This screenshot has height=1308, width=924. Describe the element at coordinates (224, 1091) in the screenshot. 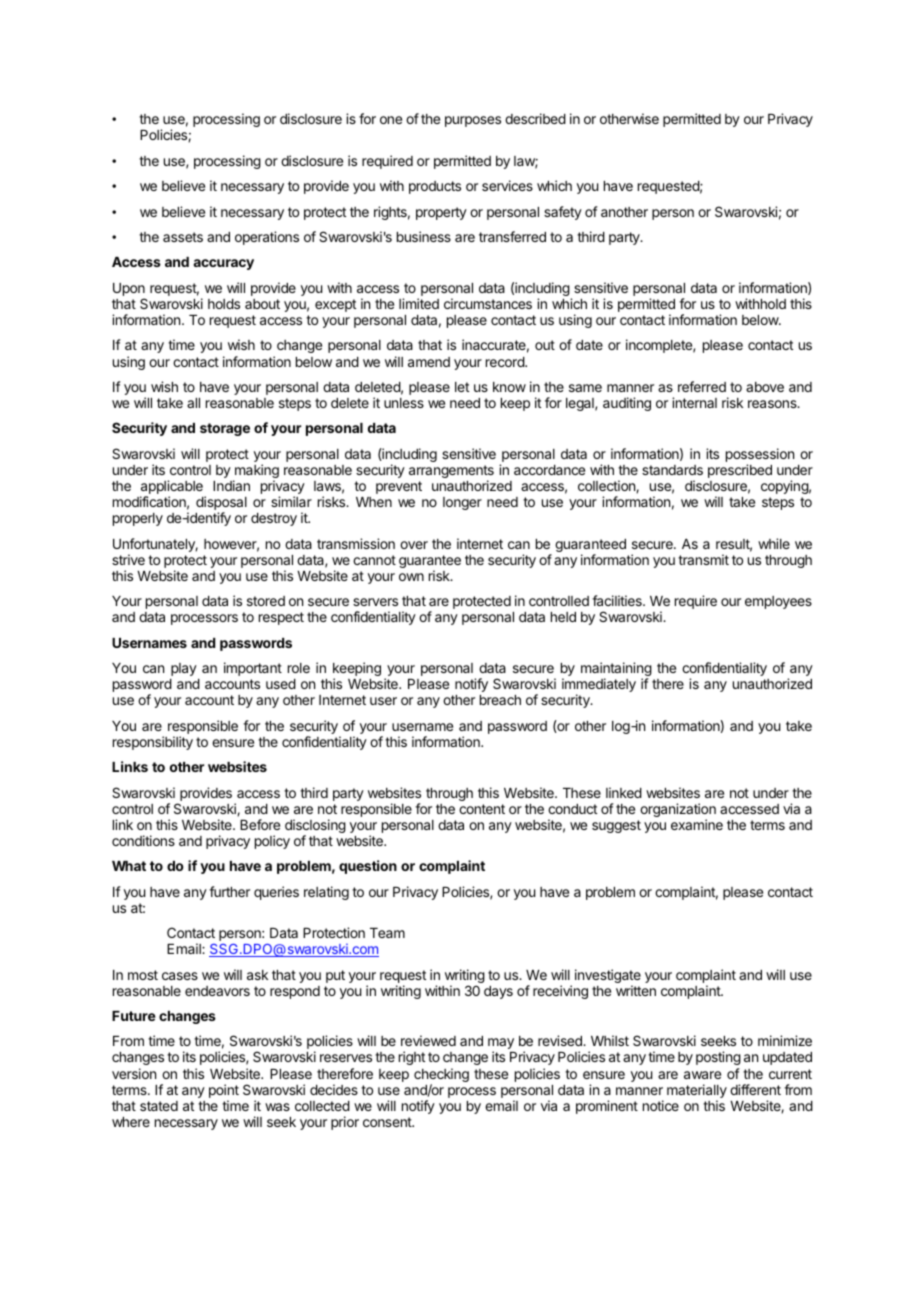

I see `point` at that location.
